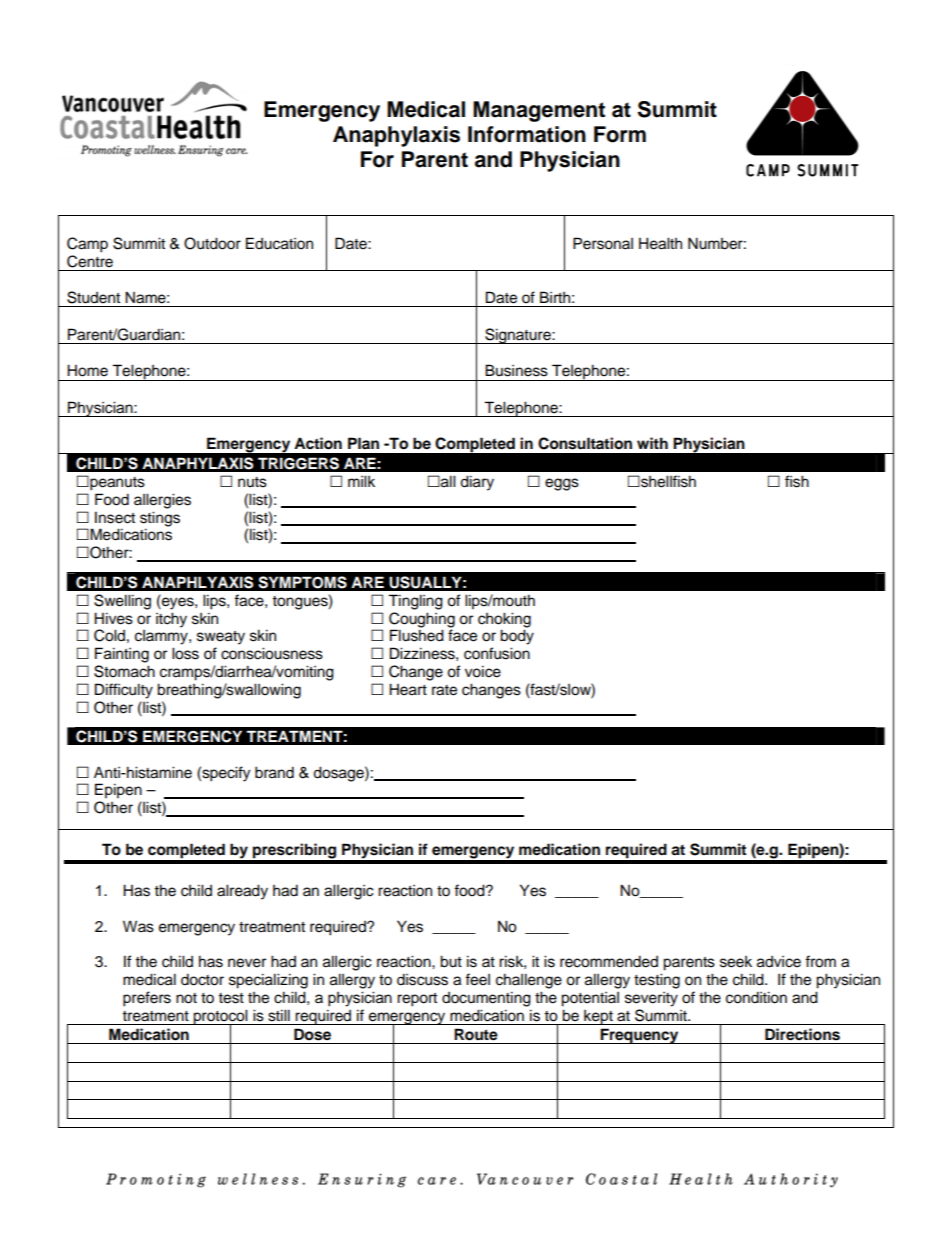 This page has height=1233, width=952. Describe the element at coordinates (477, 483) in the page. I see `diary` at that location.
